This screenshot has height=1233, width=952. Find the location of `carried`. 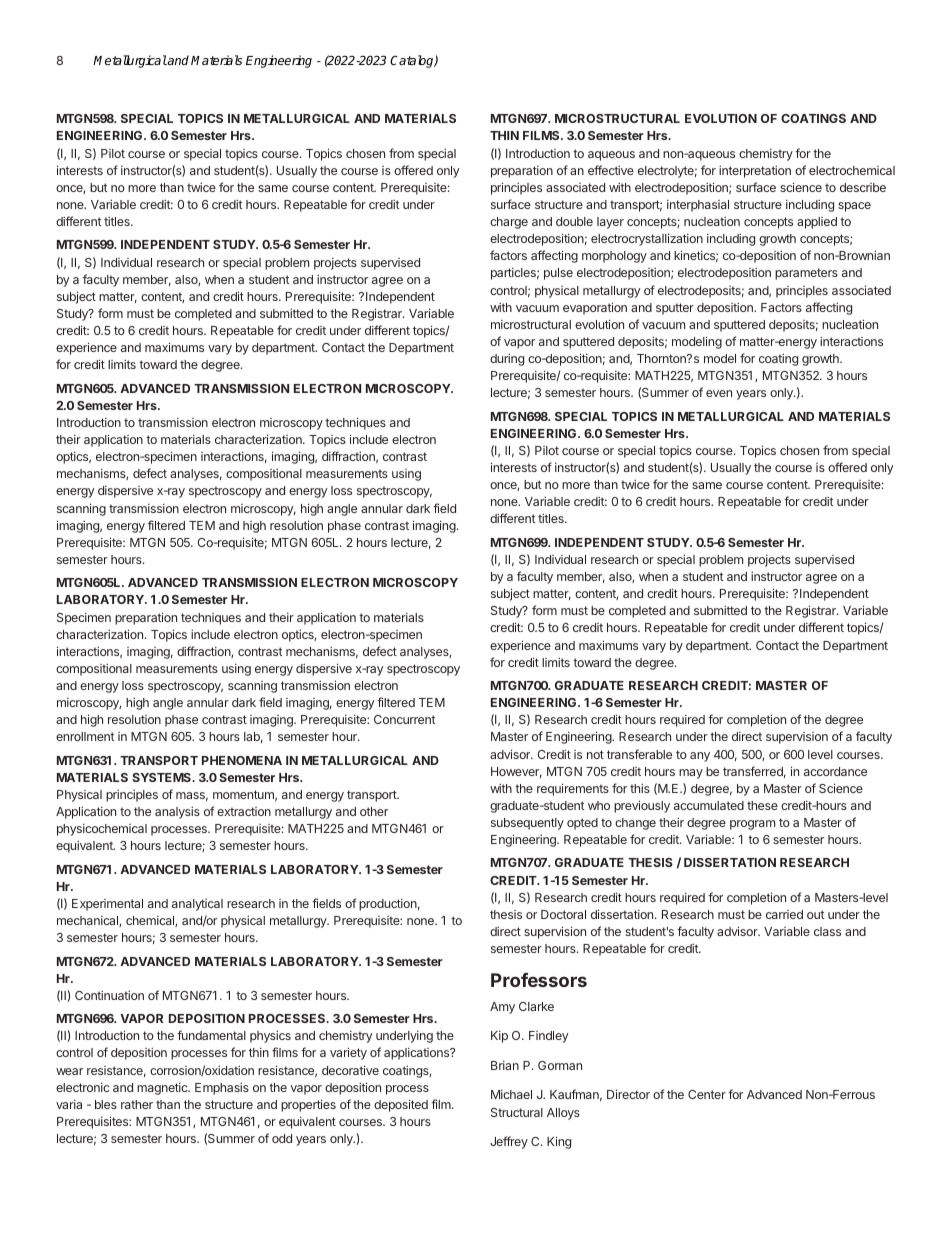

carried is located at coordinates (784, 914).
